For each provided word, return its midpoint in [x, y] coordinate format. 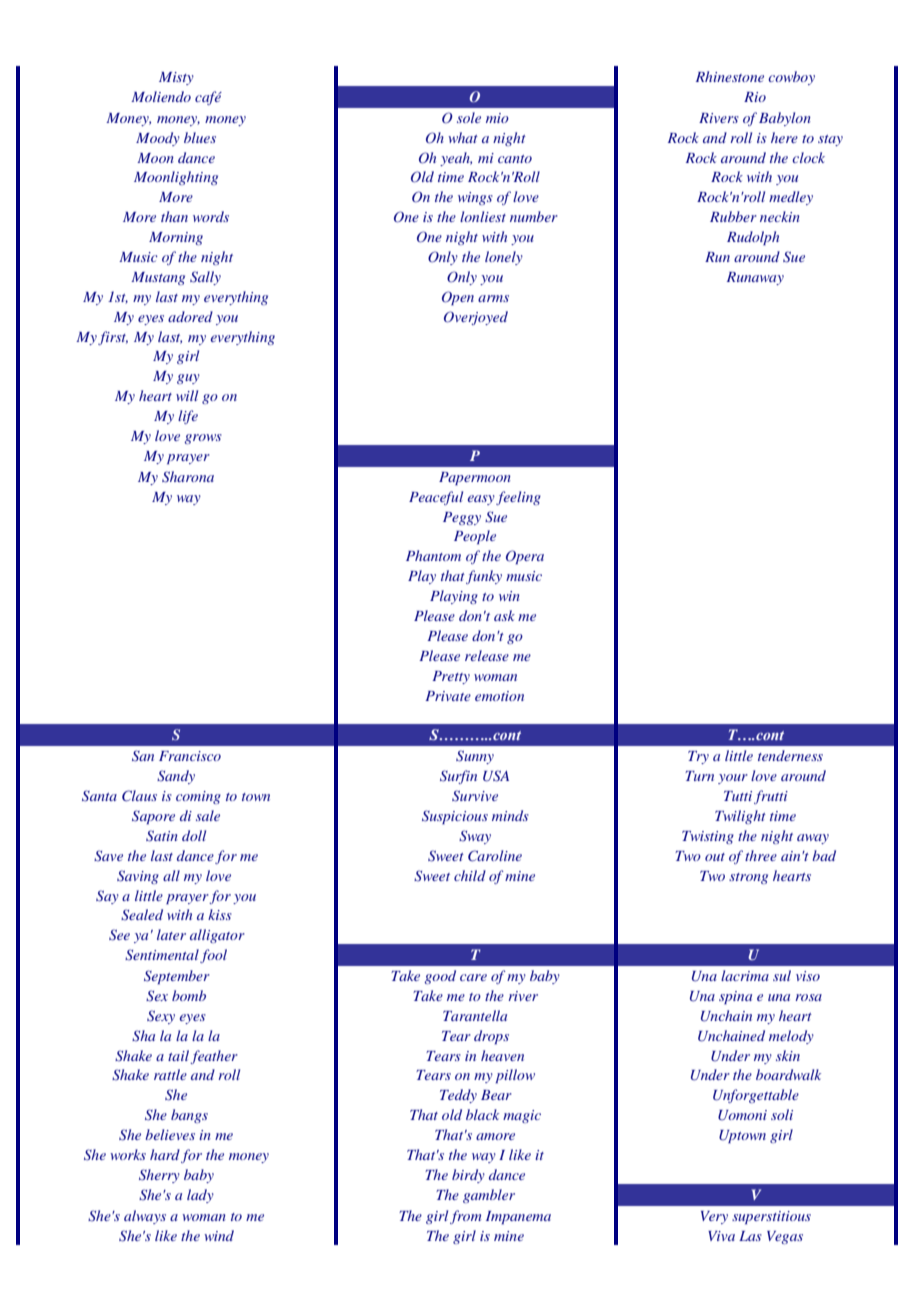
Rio [755, 97]
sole [469, 117]
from [465, 1217]
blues [200, 137]
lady [200, 1196]
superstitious [771, 1217]
